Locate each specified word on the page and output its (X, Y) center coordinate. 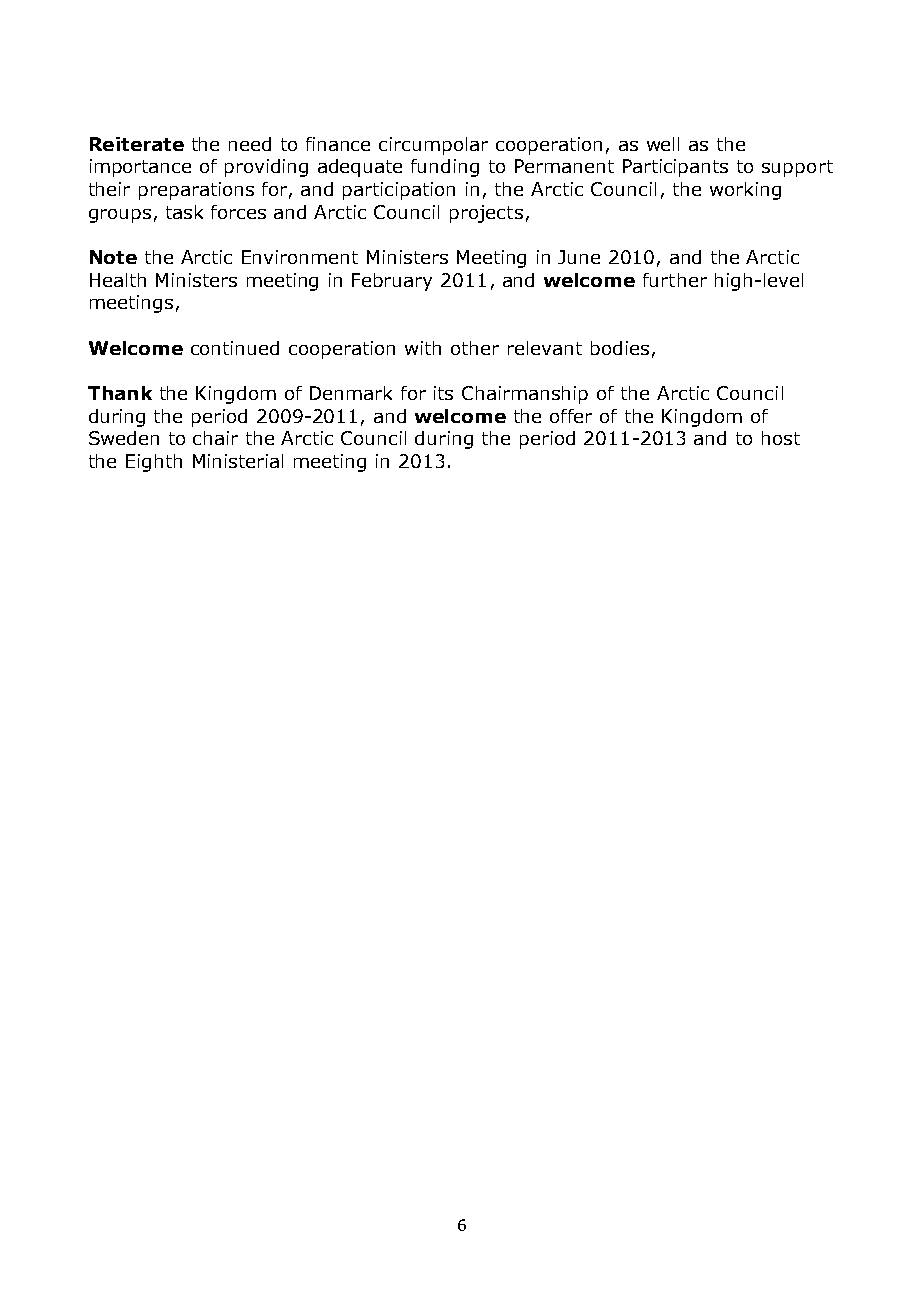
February (392, 282)
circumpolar (433, 146)
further (675, 280)
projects (486, 214)
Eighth (154, 463)
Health (118, 280)
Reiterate (137, 144)
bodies (620, 348)
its (443, 393)
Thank (120, 393)
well (663, 144)
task (184, 212)
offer (571, 416)
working (745, 191)
